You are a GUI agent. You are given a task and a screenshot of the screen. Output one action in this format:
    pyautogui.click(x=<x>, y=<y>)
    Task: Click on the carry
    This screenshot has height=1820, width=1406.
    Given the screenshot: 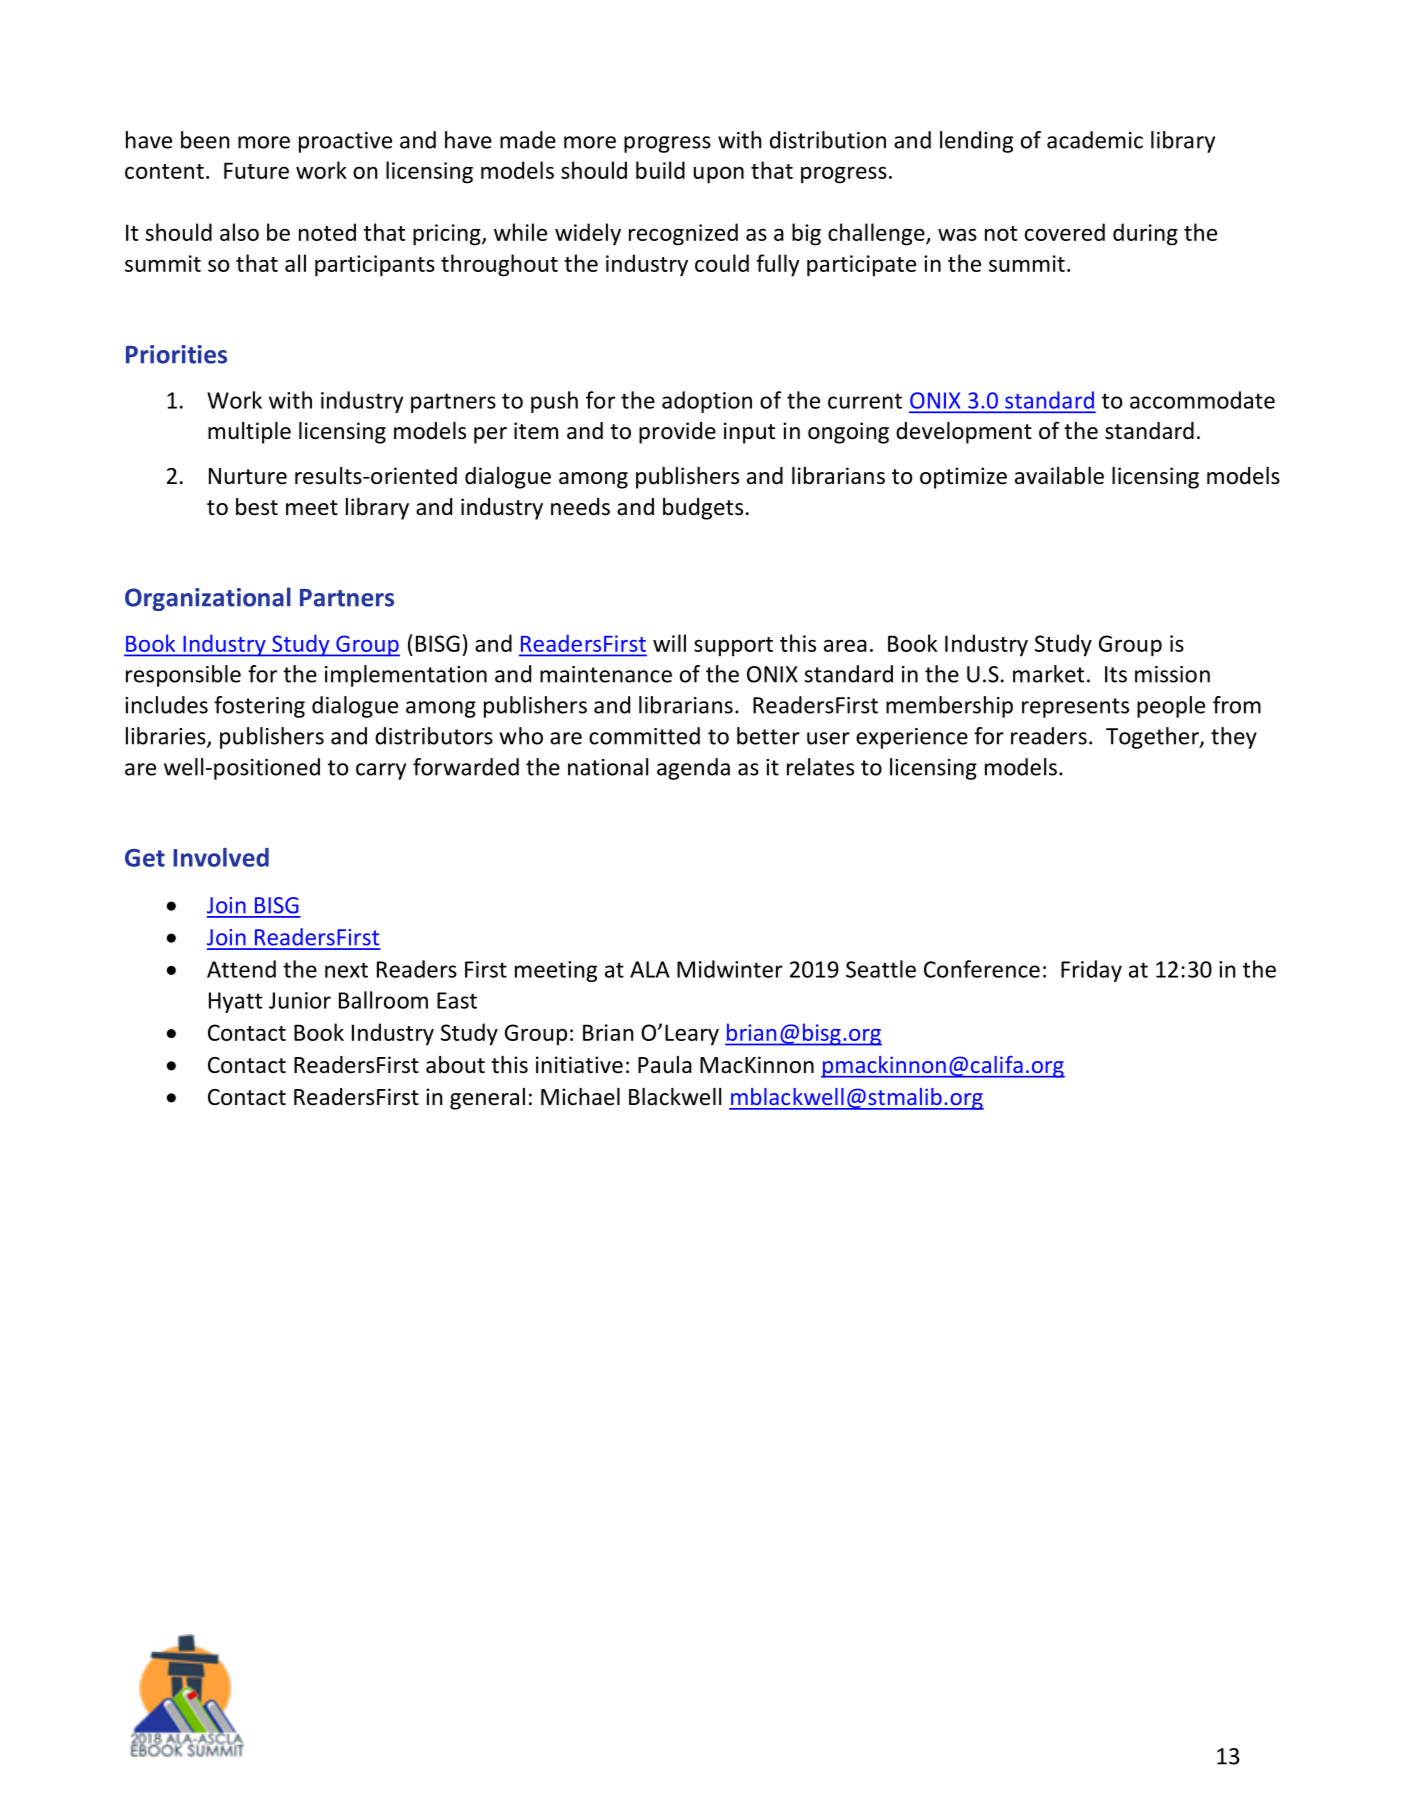 What is the action you would take?
    pyautogui.click(x=381, y=771)
